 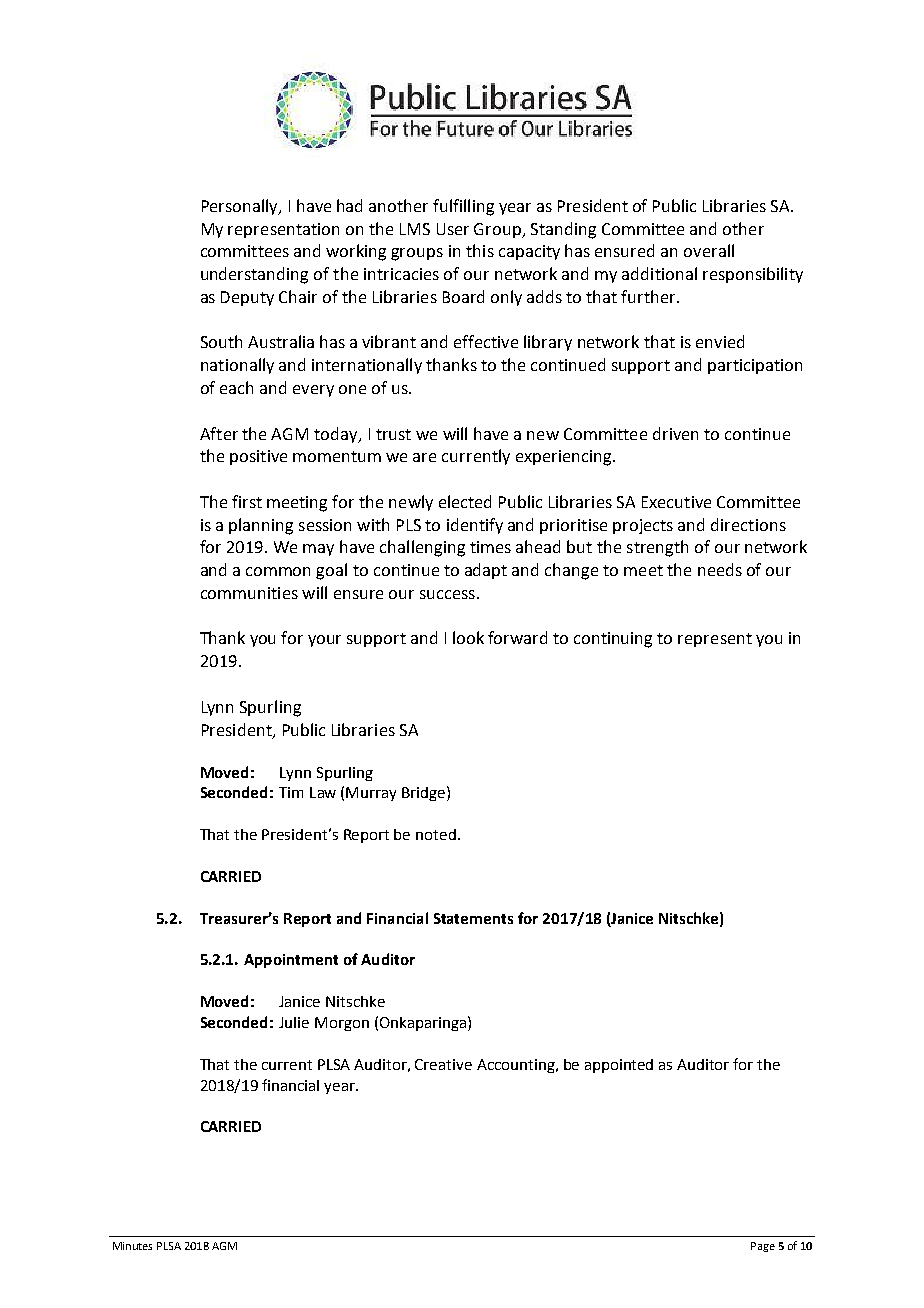 What do you see at coordinates (132, 1246) in the screenshot?
I see `Minutes` at bounding box center [132, 1246].
